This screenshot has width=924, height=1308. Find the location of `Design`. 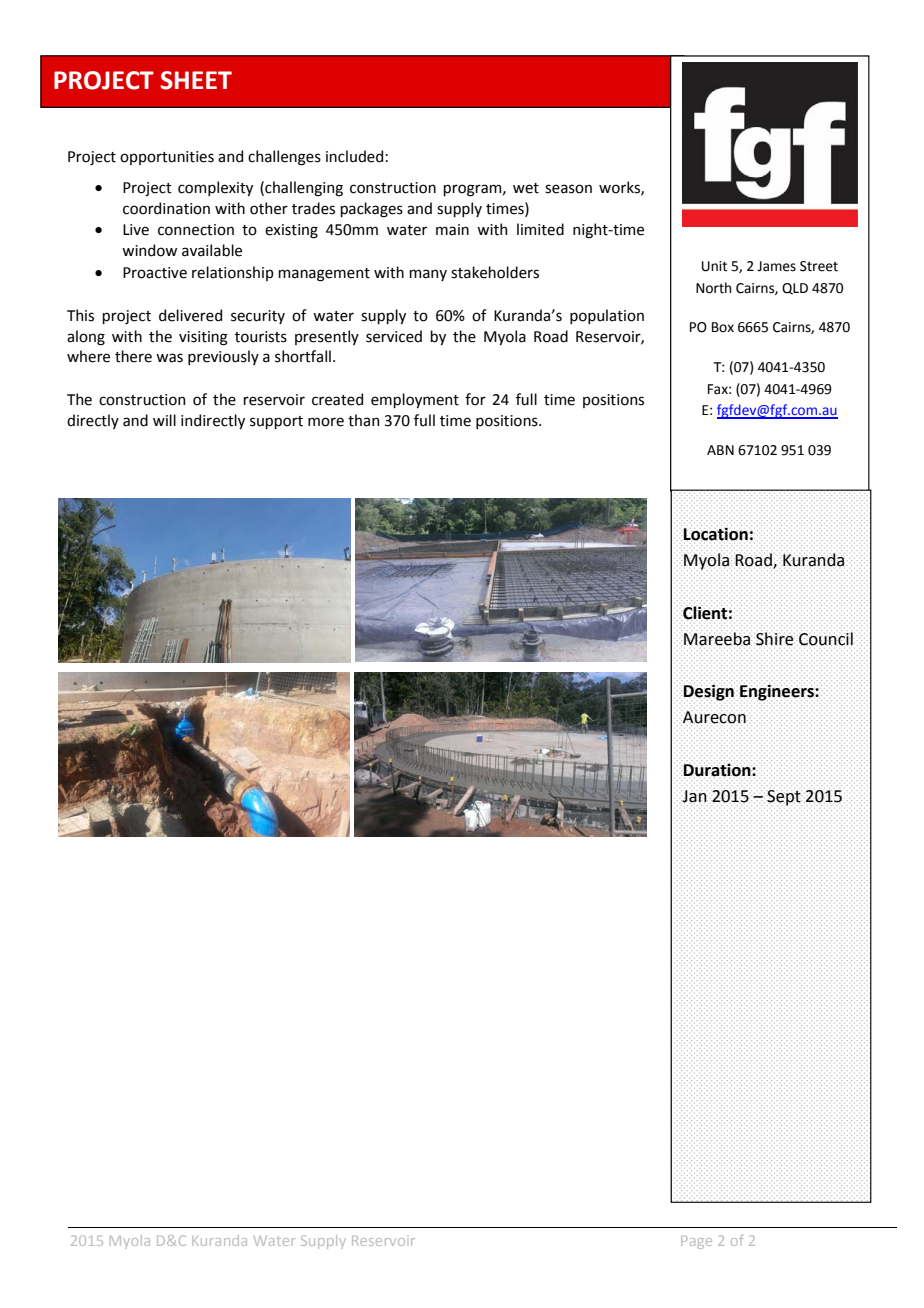

Design is located at coordinates (708, 692).
